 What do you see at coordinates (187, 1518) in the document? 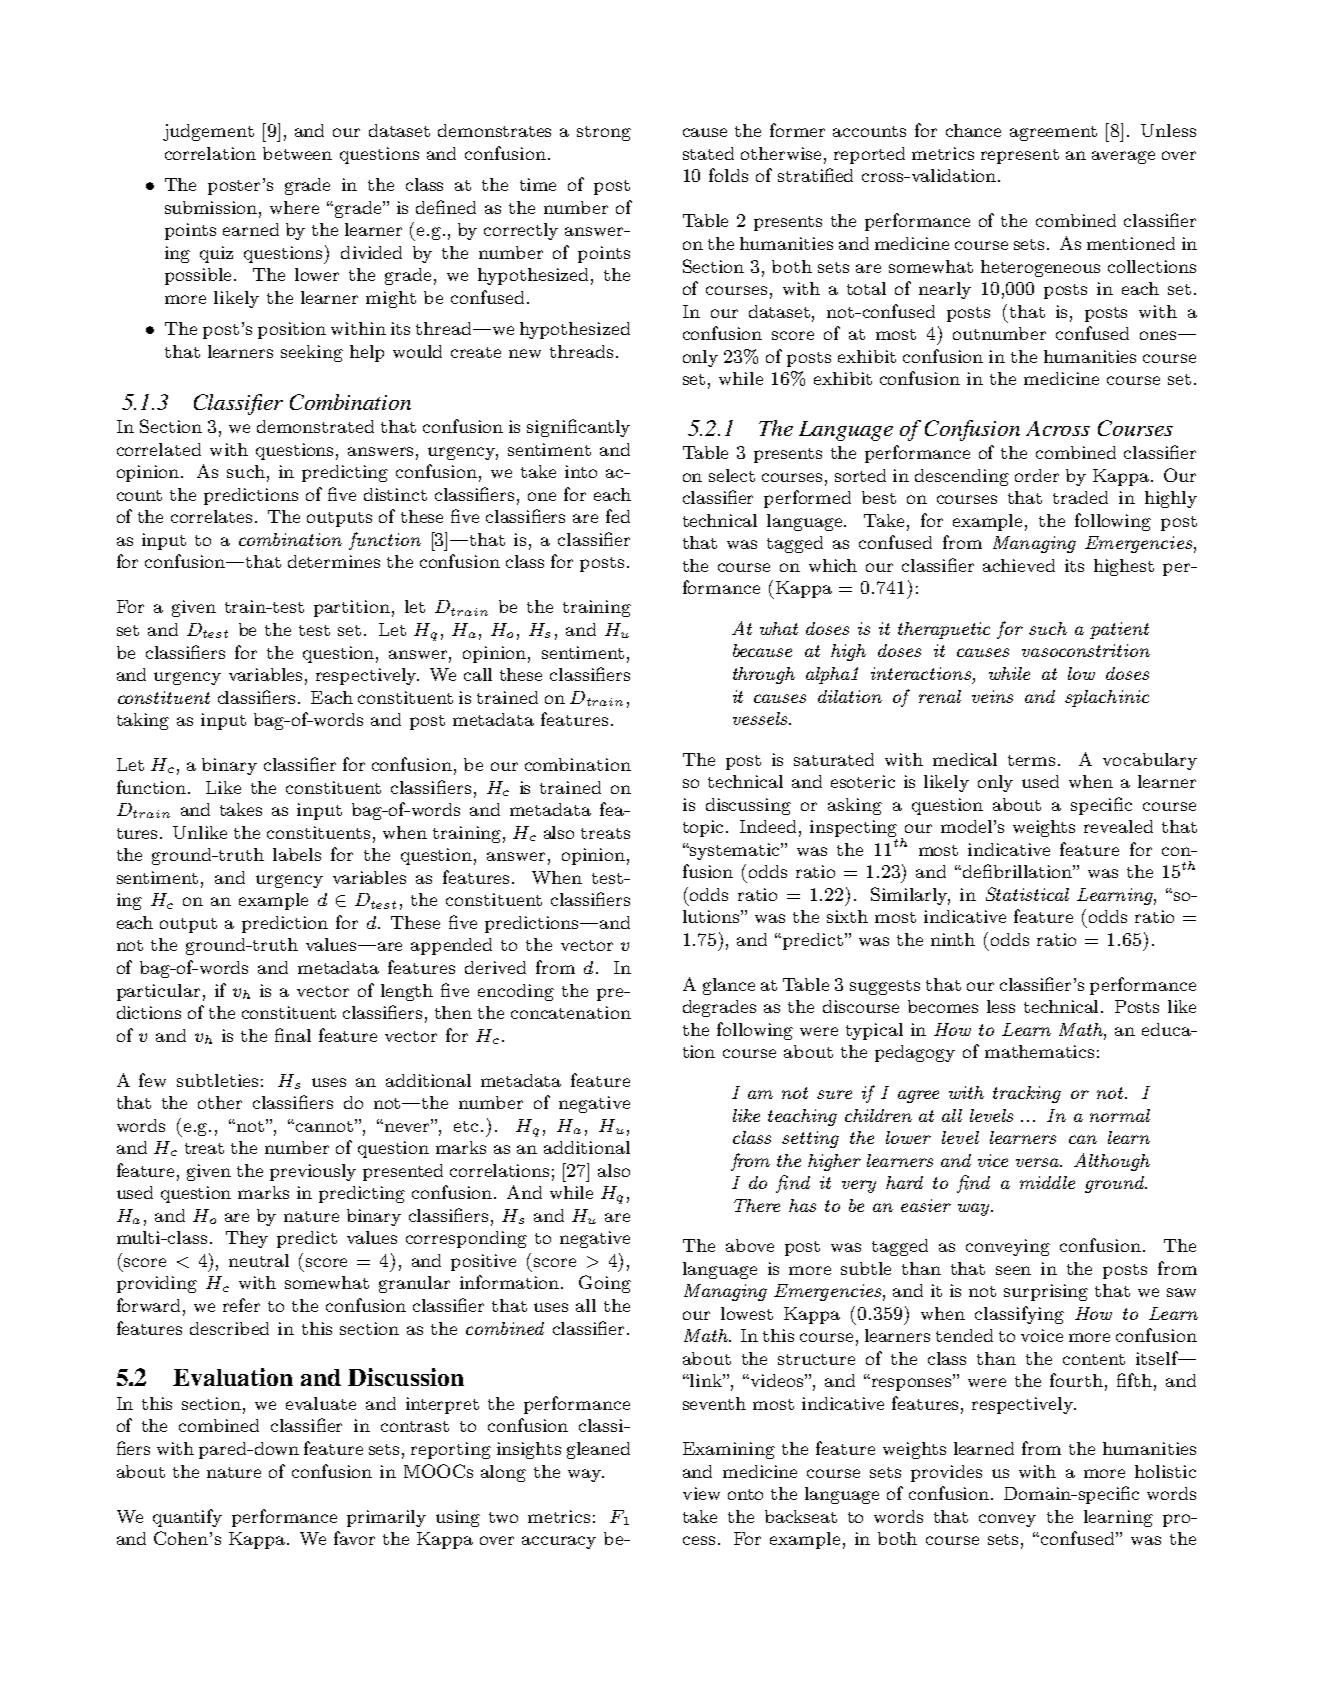
I see `quantify` at bounding box center [187, 1518].
